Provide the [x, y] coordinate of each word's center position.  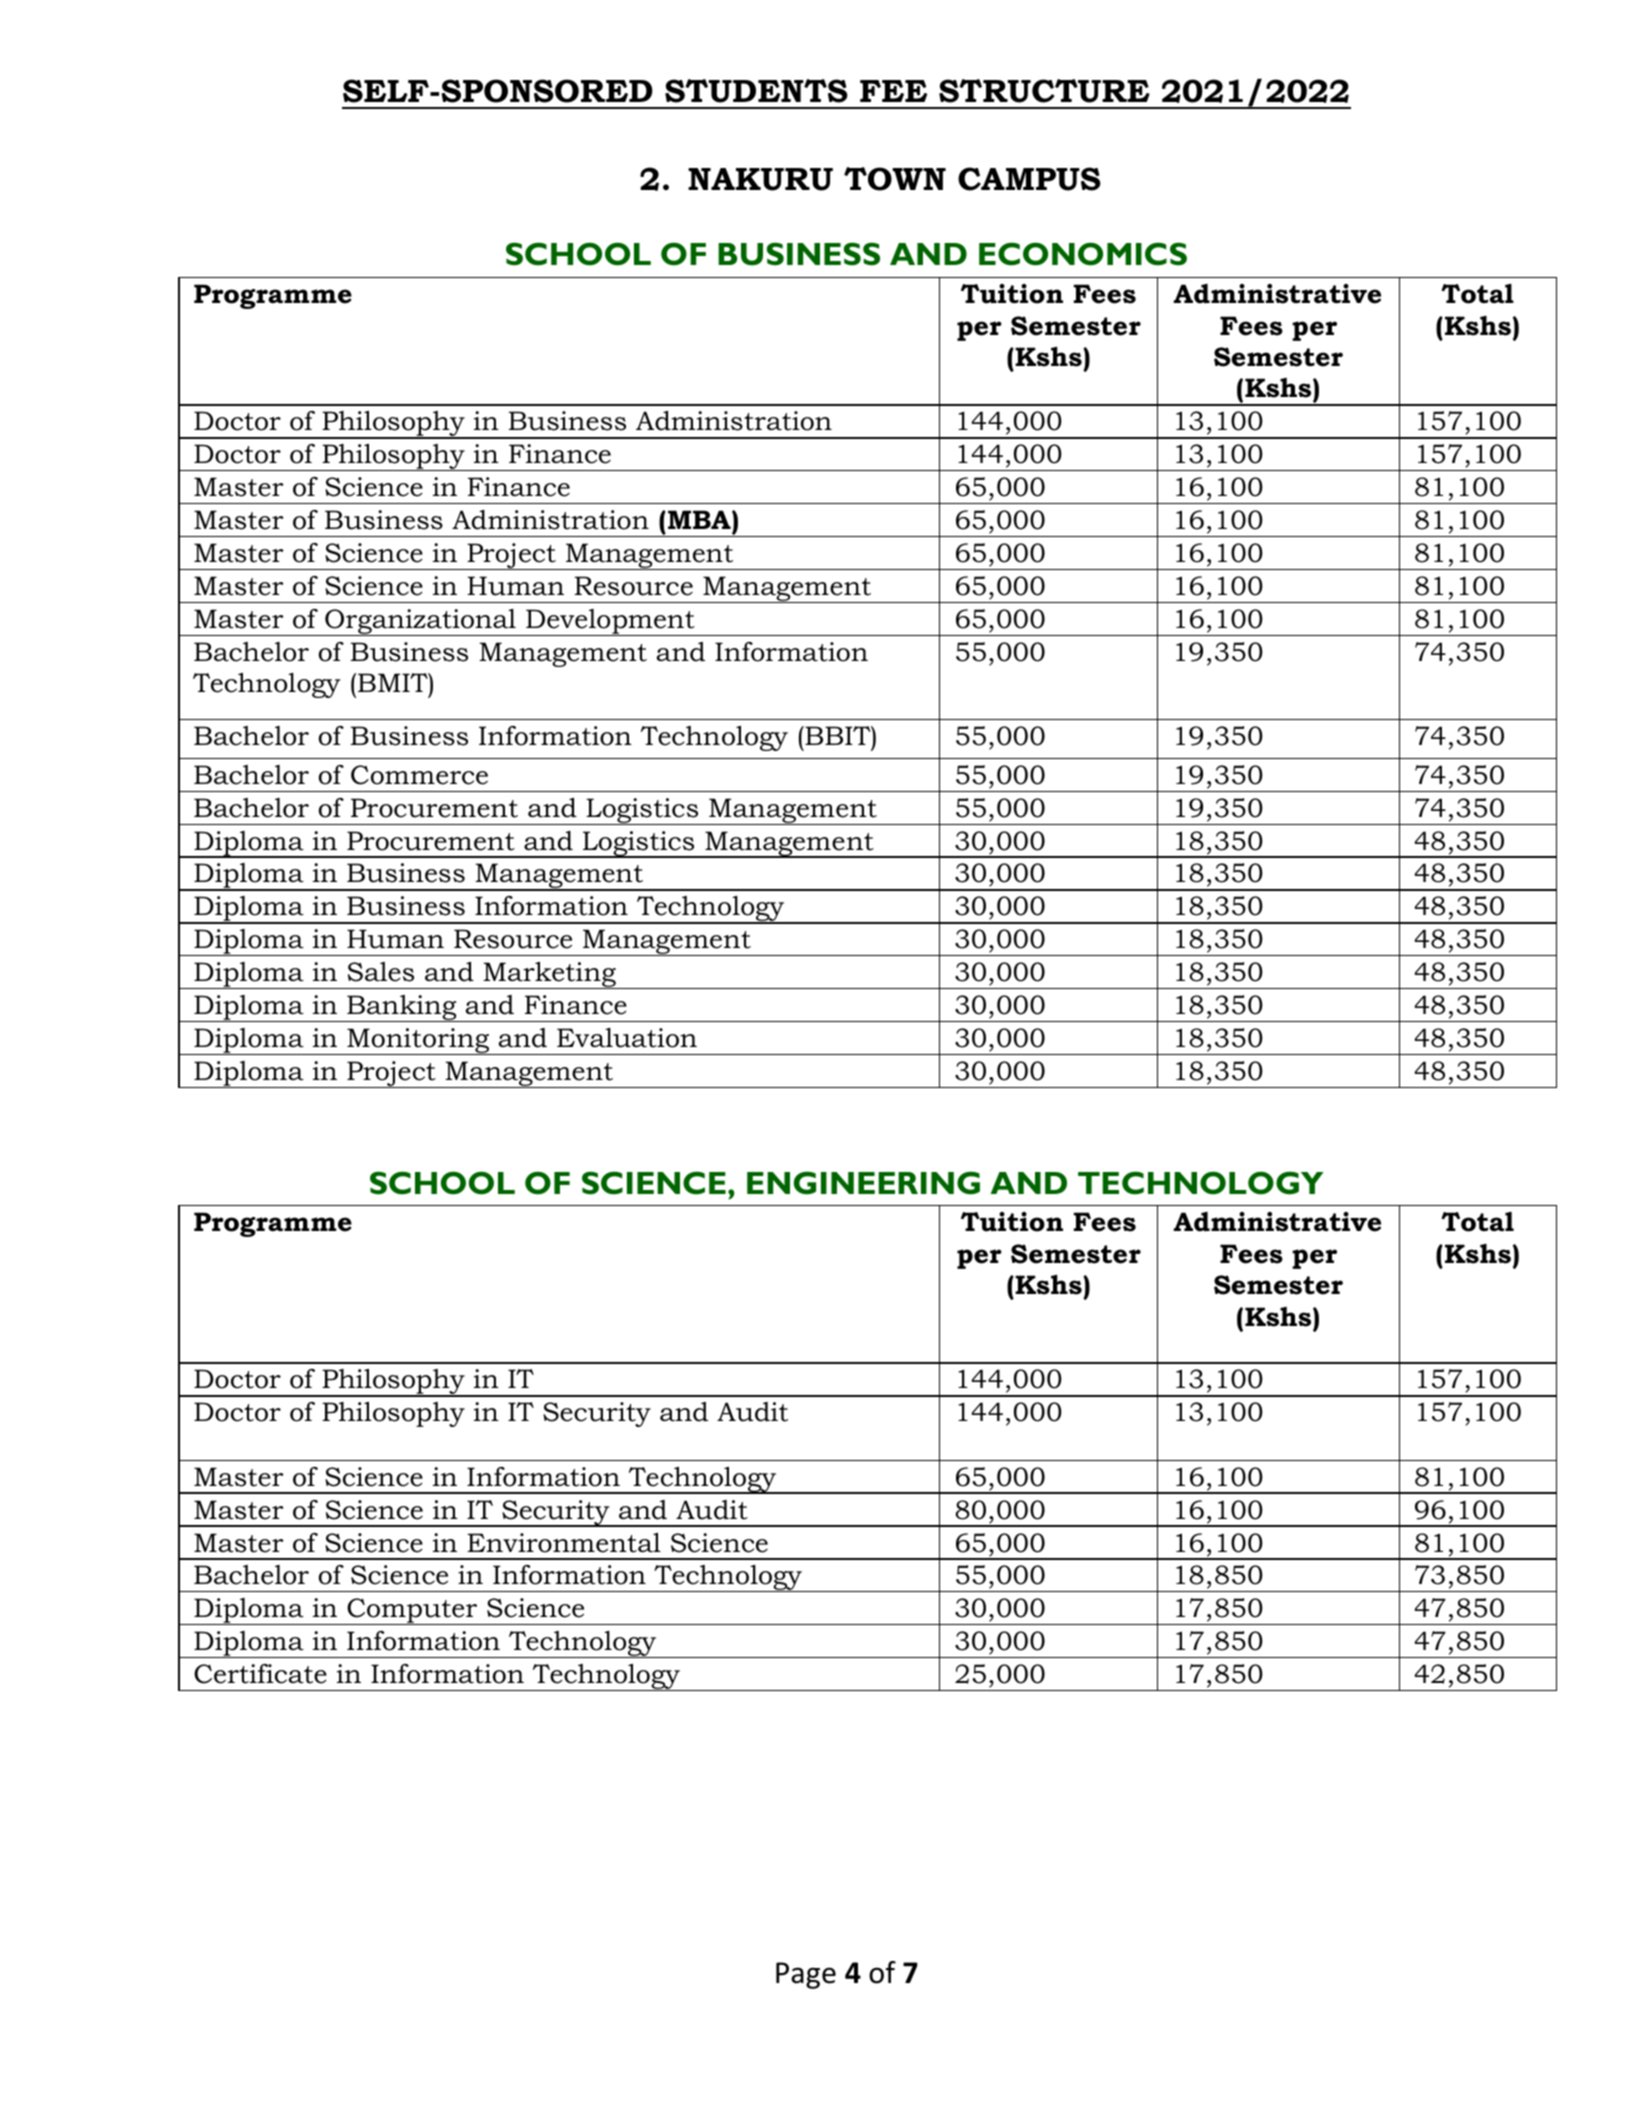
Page [806, 1975]
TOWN [895, 179]
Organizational [420, 622]
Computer [412, 1611]
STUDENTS [756, 91]
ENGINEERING [863, 1183]
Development [610, 622]
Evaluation [627, 1038]
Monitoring [418, 1041]
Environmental [564, 1543]
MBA [700, 519]
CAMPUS [1029, 179]
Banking [402, 1008]
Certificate [260, 1674]
